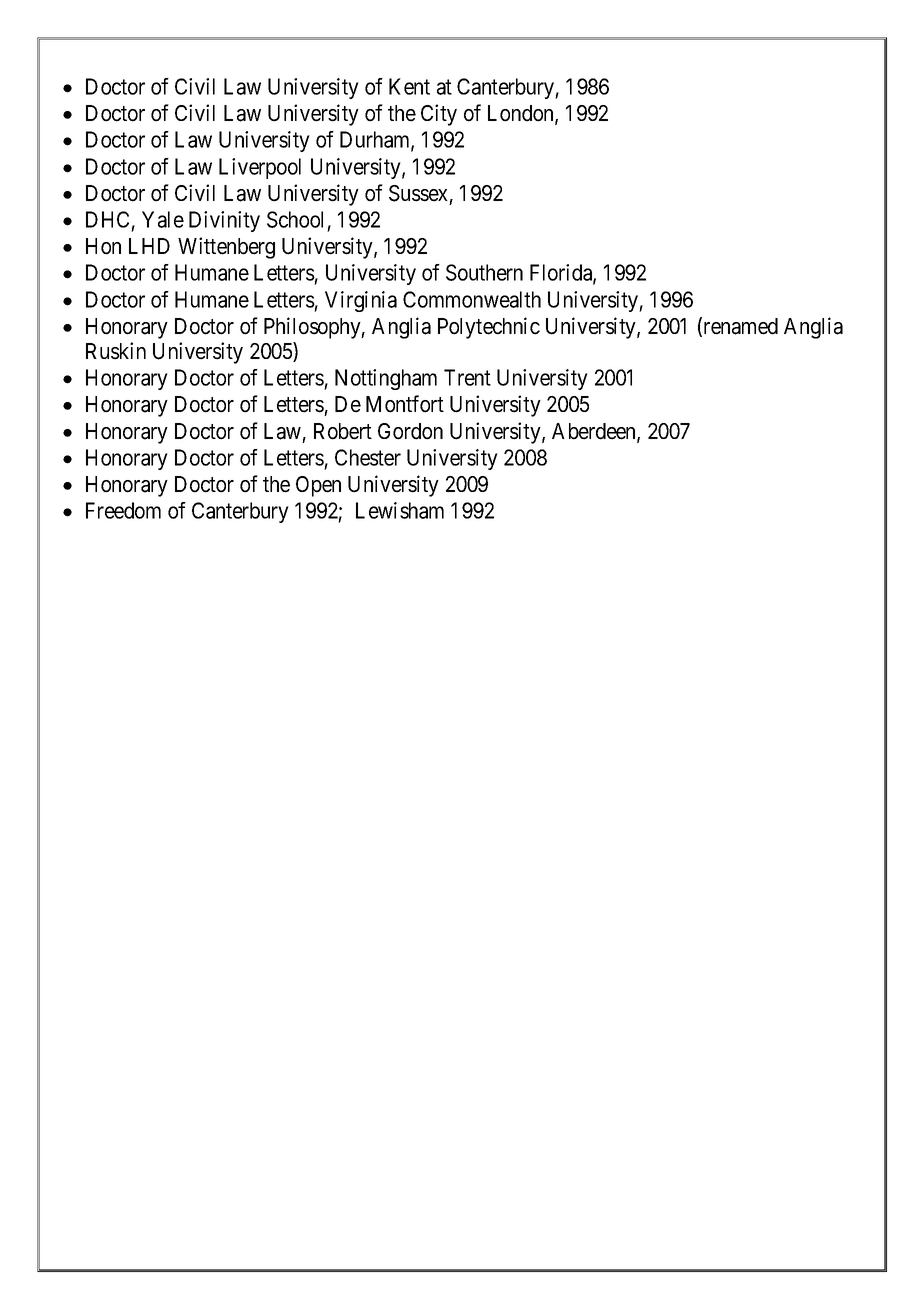 Image resolution: width=924 pixels, height=1309 pixels. Describe the element at coordinates (386, 379) in the screenshot. I see `Nottingham` at that location.
